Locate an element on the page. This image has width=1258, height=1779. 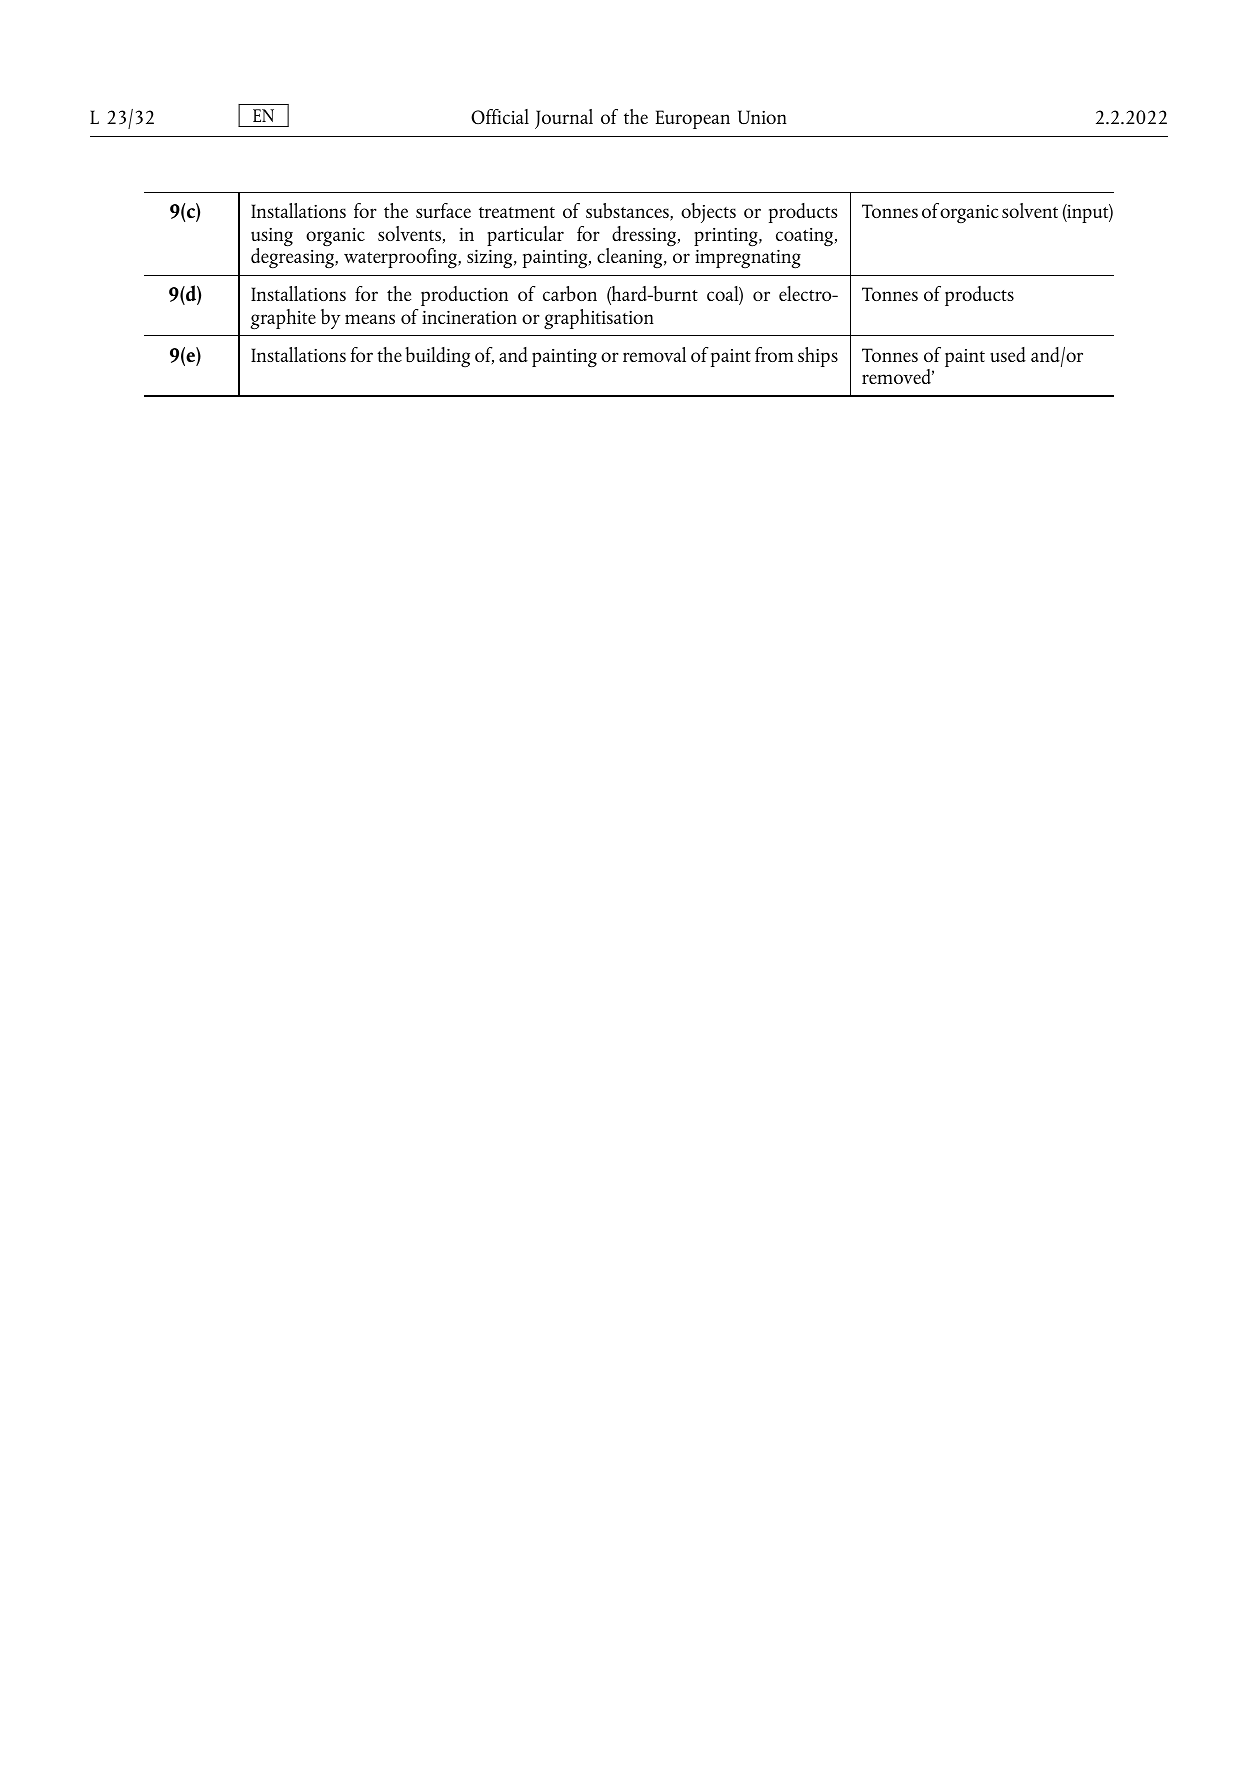
removal is located at coordinates (654, 354).
